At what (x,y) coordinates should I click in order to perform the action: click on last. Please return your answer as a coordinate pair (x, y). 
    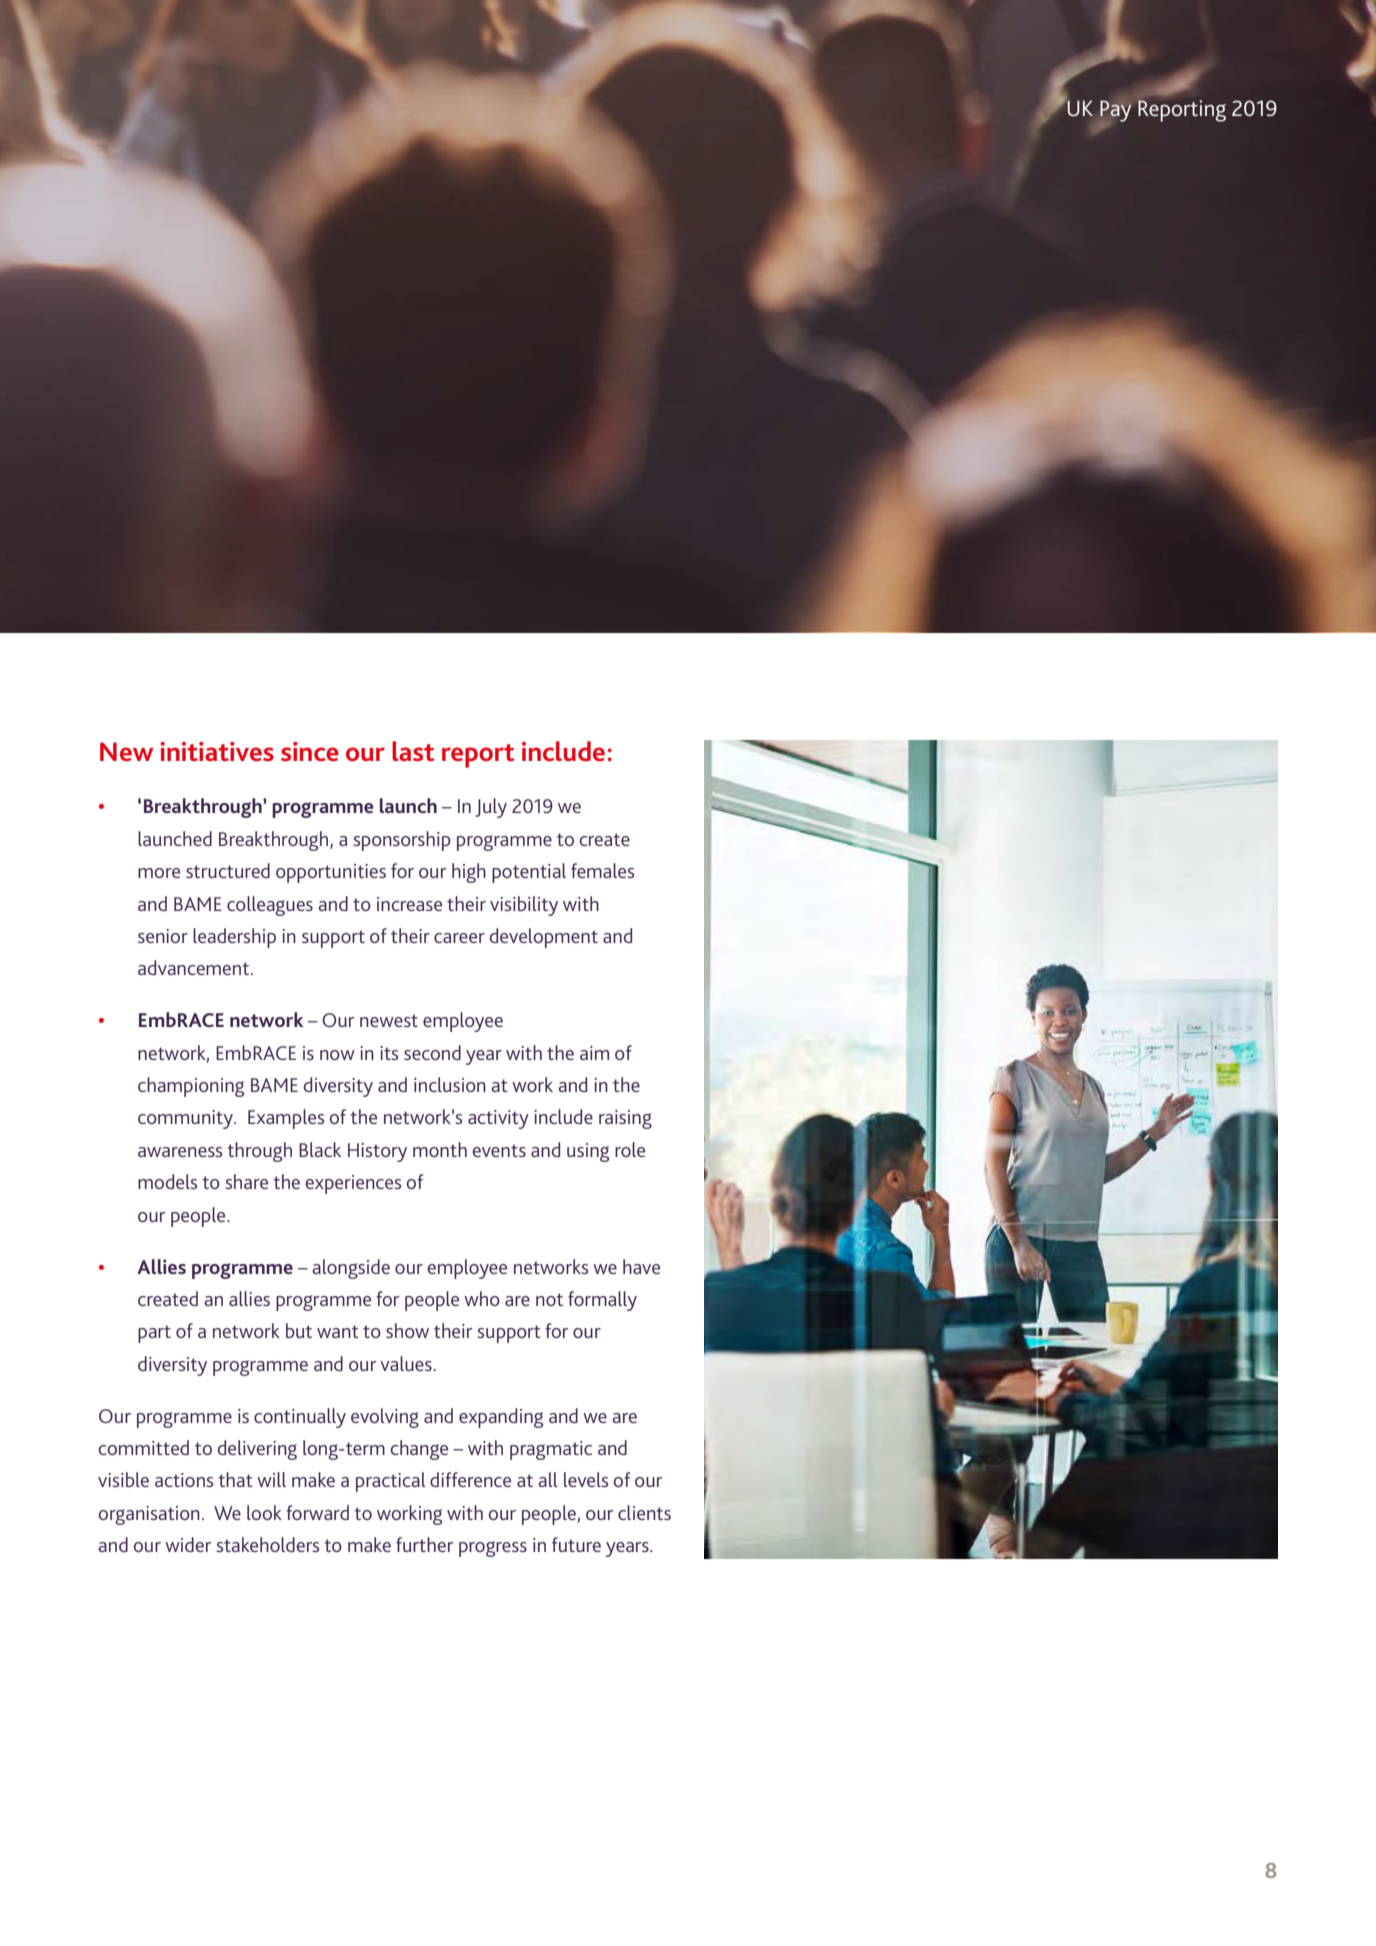
    Looking at the image, I should click on (413, 751).
